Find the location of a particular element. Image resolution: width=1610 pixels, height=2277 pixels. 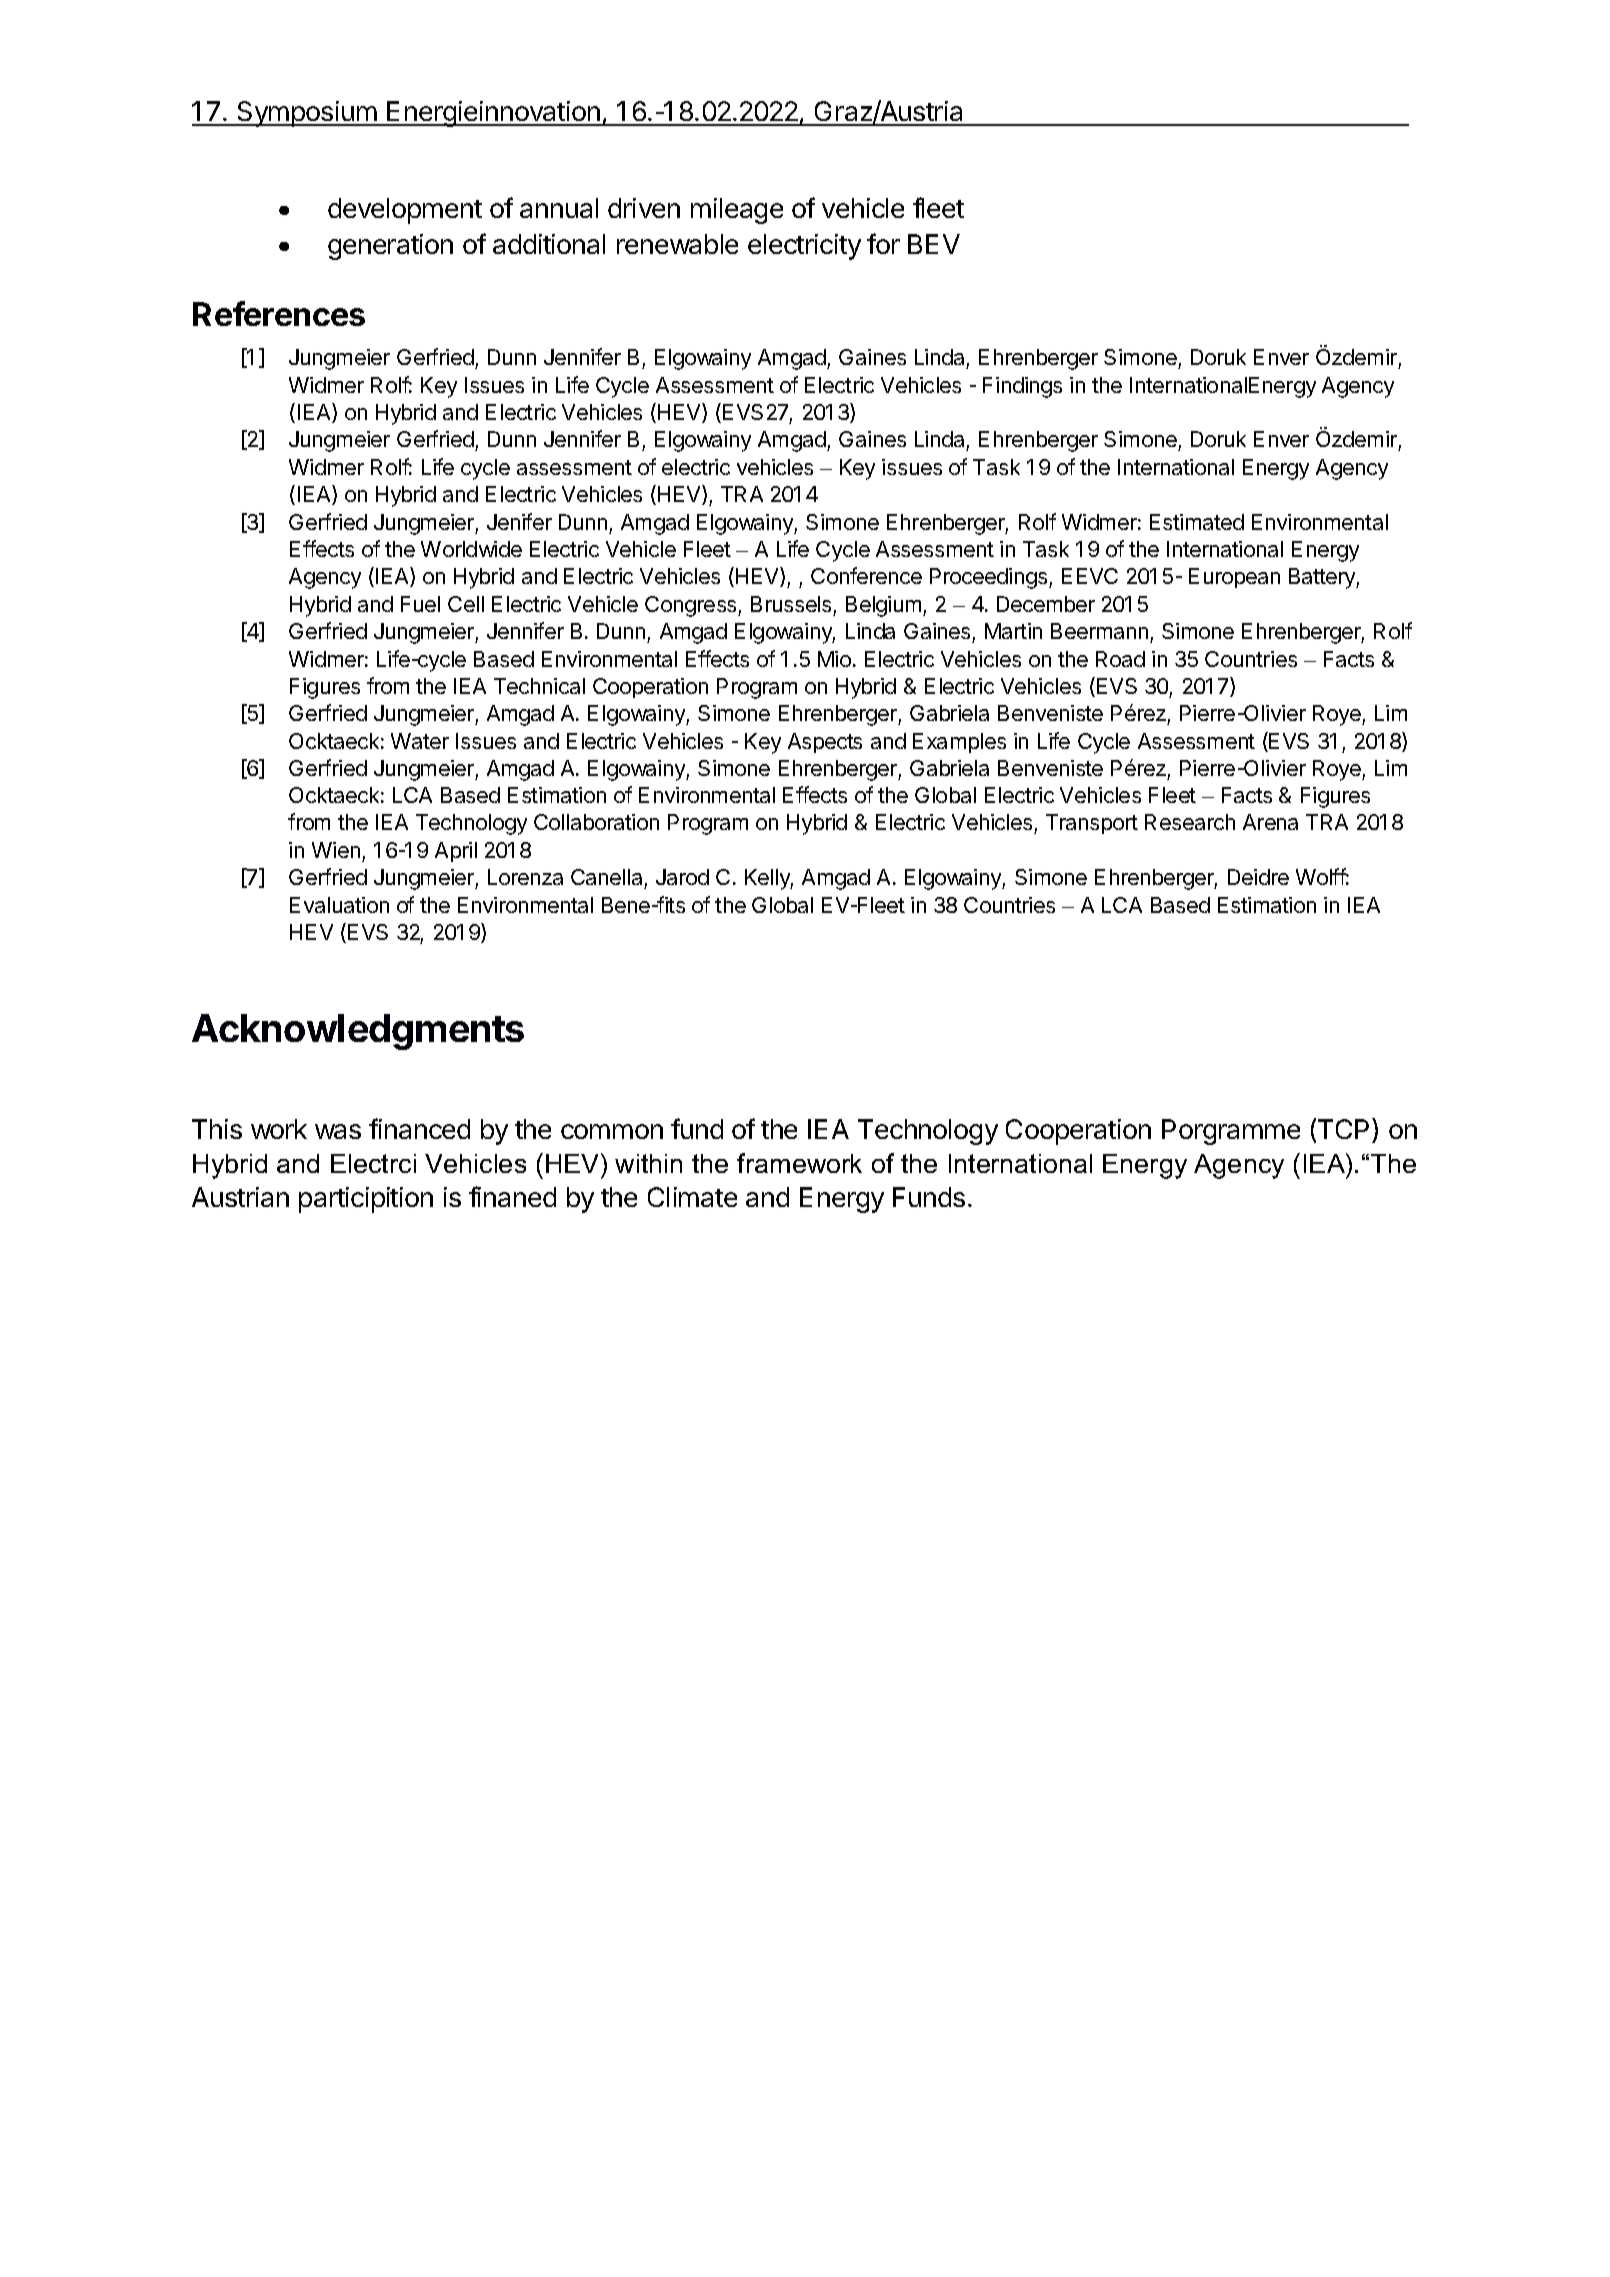

within is located at coordinates (648, 1163).
